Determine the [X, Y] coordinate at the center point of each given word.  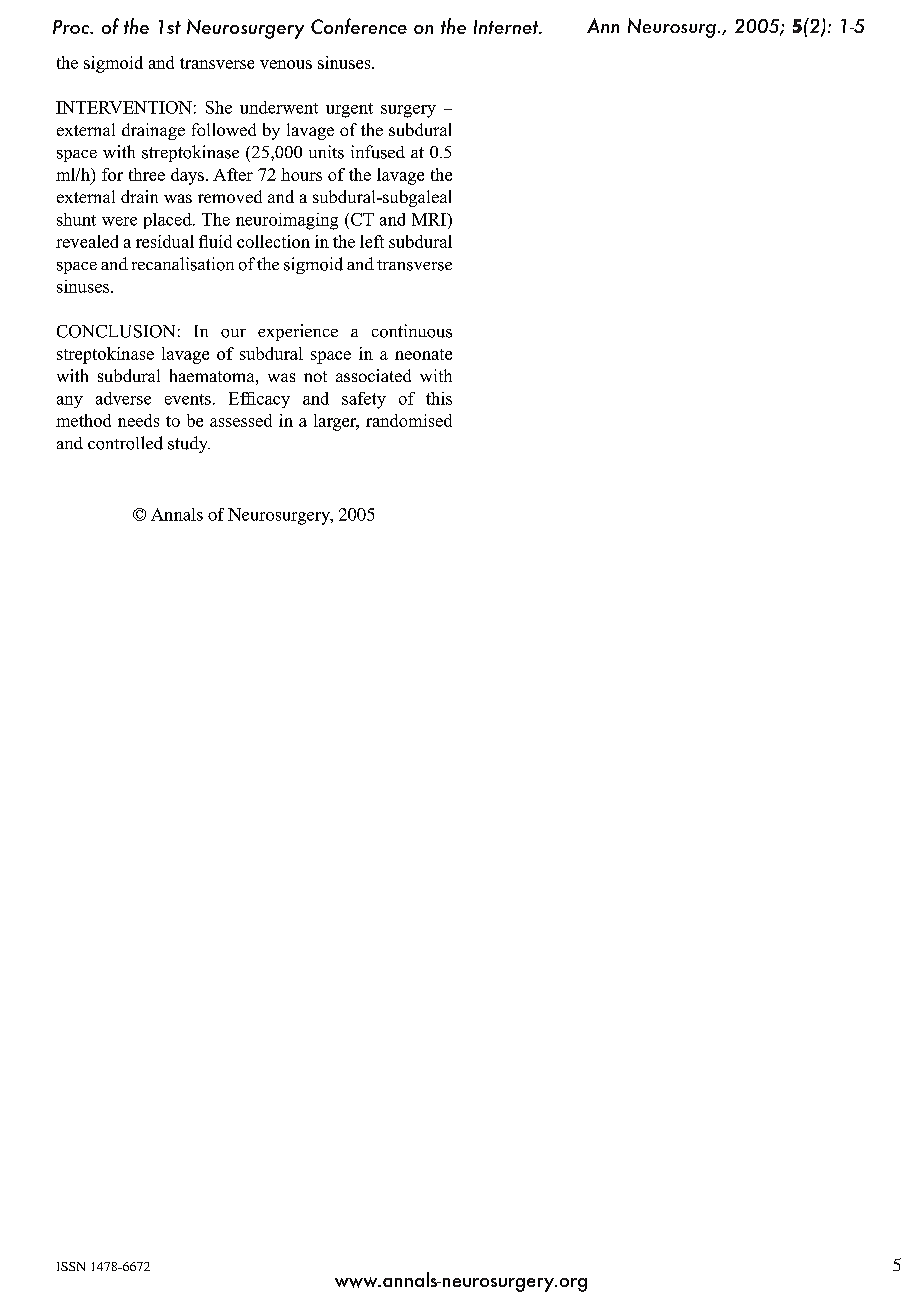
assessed [241, 420]
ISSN [71, 1266]
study [189, 444]
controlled [125, 443]
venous [286, 64]
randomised [409, 420]
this [439, 398]
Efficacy [259, 400]
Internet [507, 27]
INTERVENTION [124, 107]
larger [336, 422]
